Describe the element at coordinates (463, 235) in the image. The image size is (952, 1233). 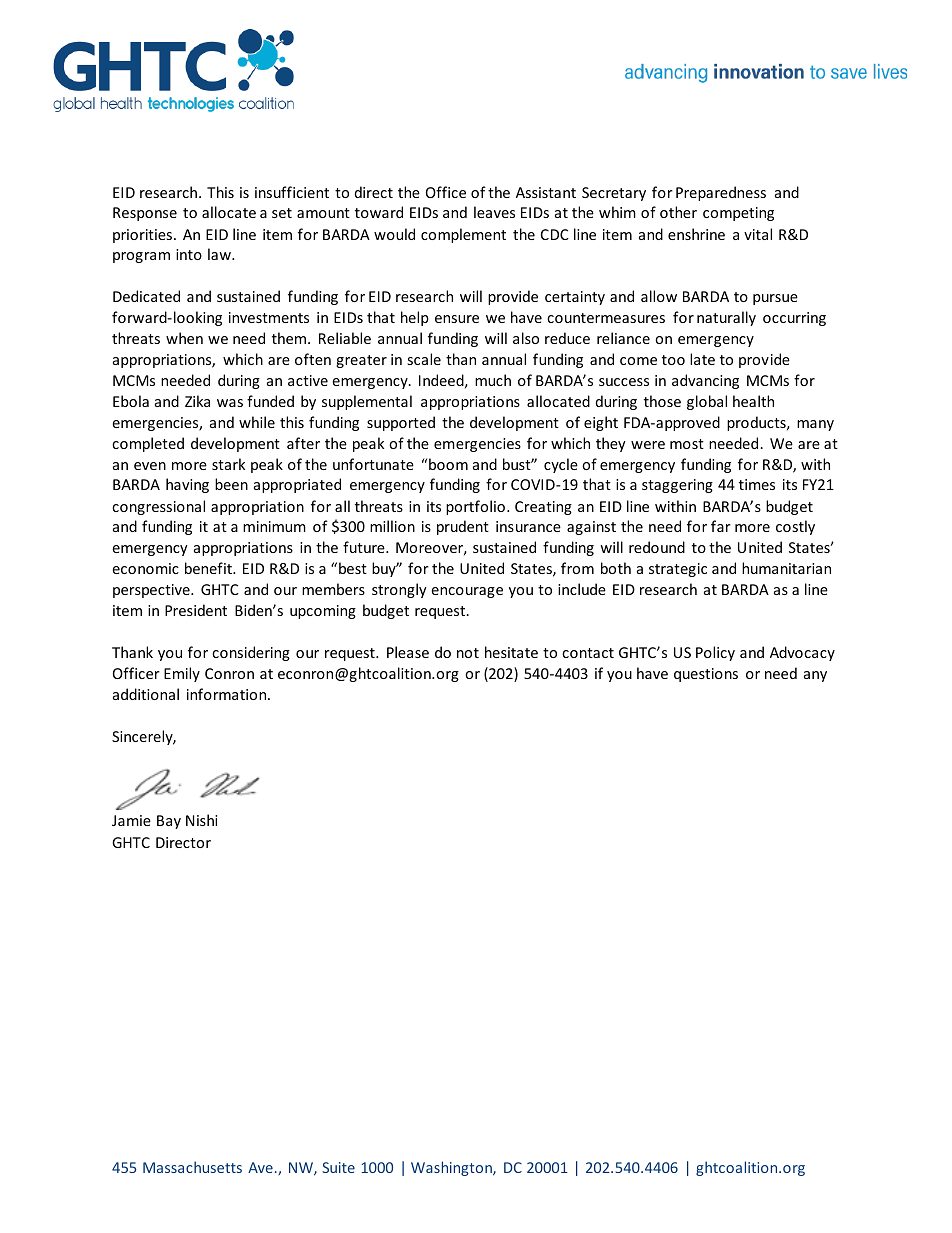
I see `complement` at that location.
